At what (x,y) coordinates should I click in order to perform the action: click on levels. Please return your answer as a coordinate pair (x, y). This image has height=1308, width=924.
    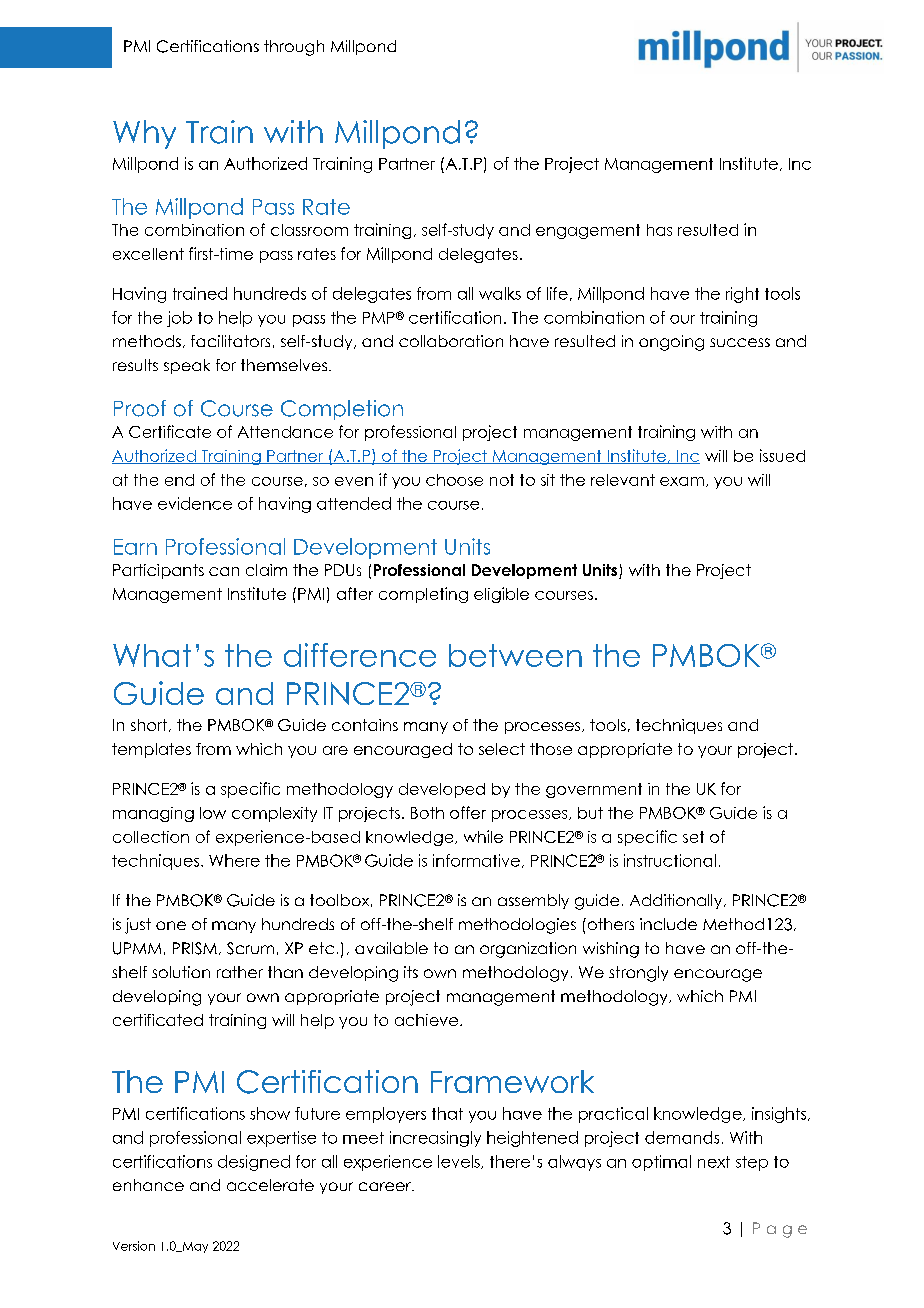
    Looking at the image, I should click on (460, 1162).
